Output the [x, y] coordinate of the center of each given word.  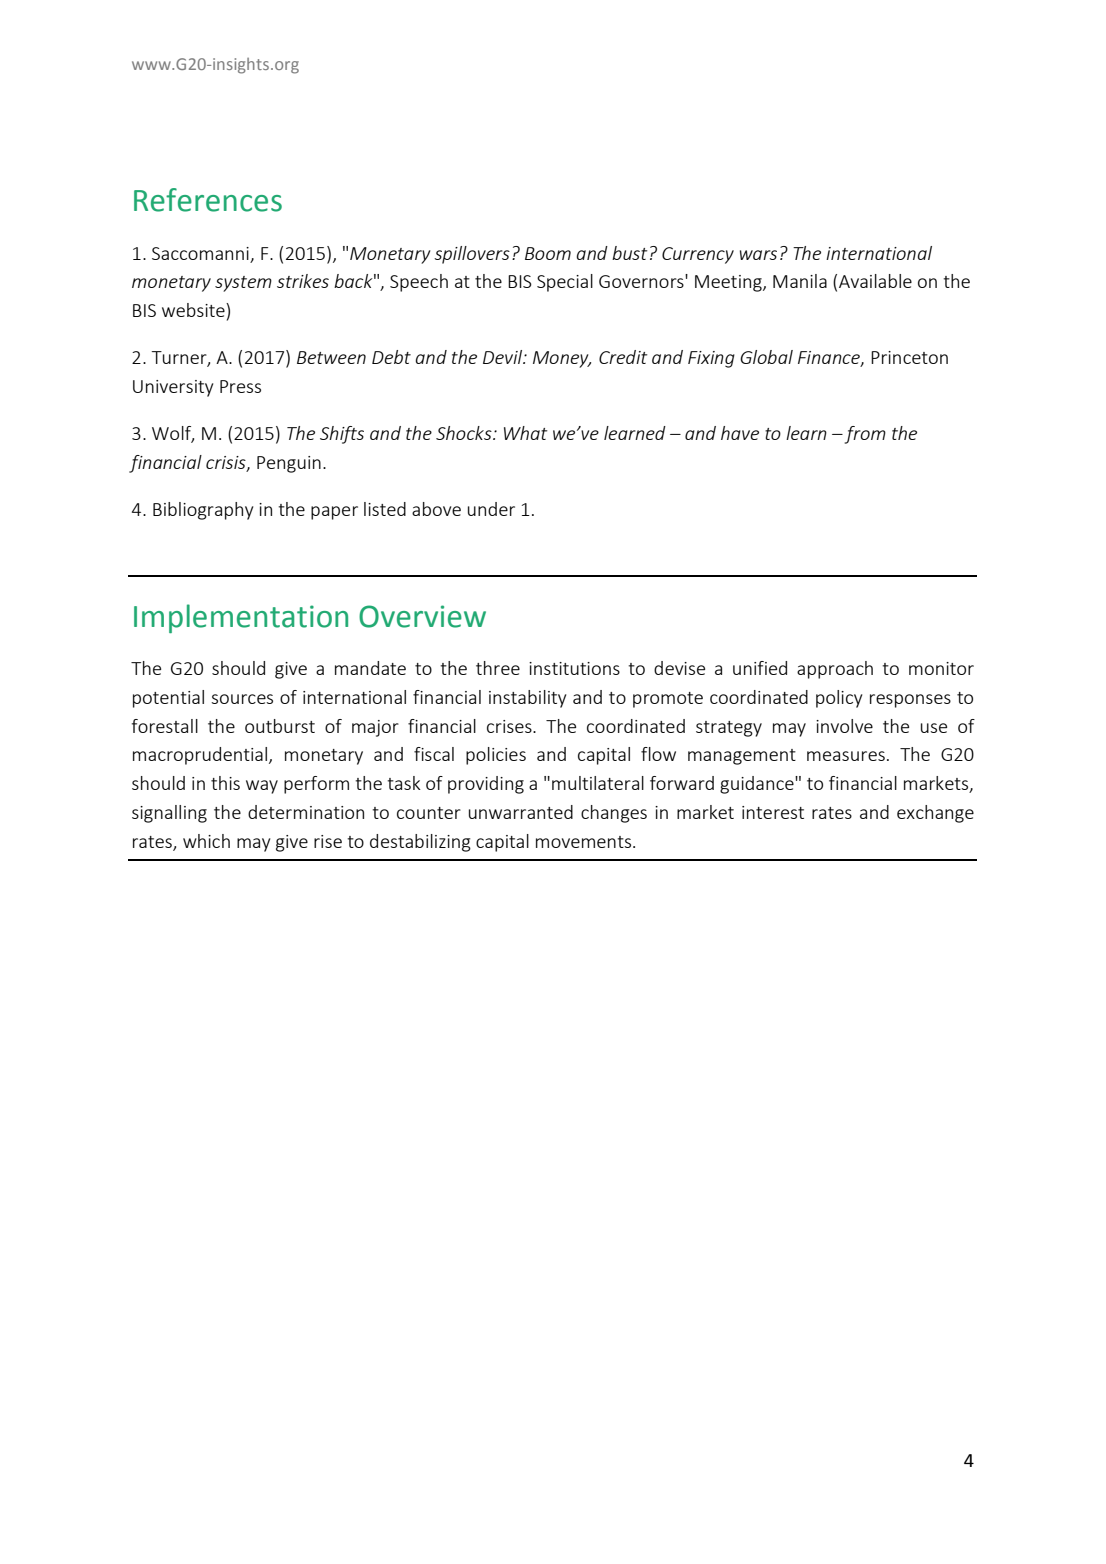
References [208, 200]
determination [306, 812]
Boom [548, 253]
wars [758, 255]
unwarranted [521, 812]
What [526, 433]
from [864, 435]
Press [240, 386]
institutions [574, 668]
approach [835, 670]
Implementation [241, 618]
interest [773, 812]
